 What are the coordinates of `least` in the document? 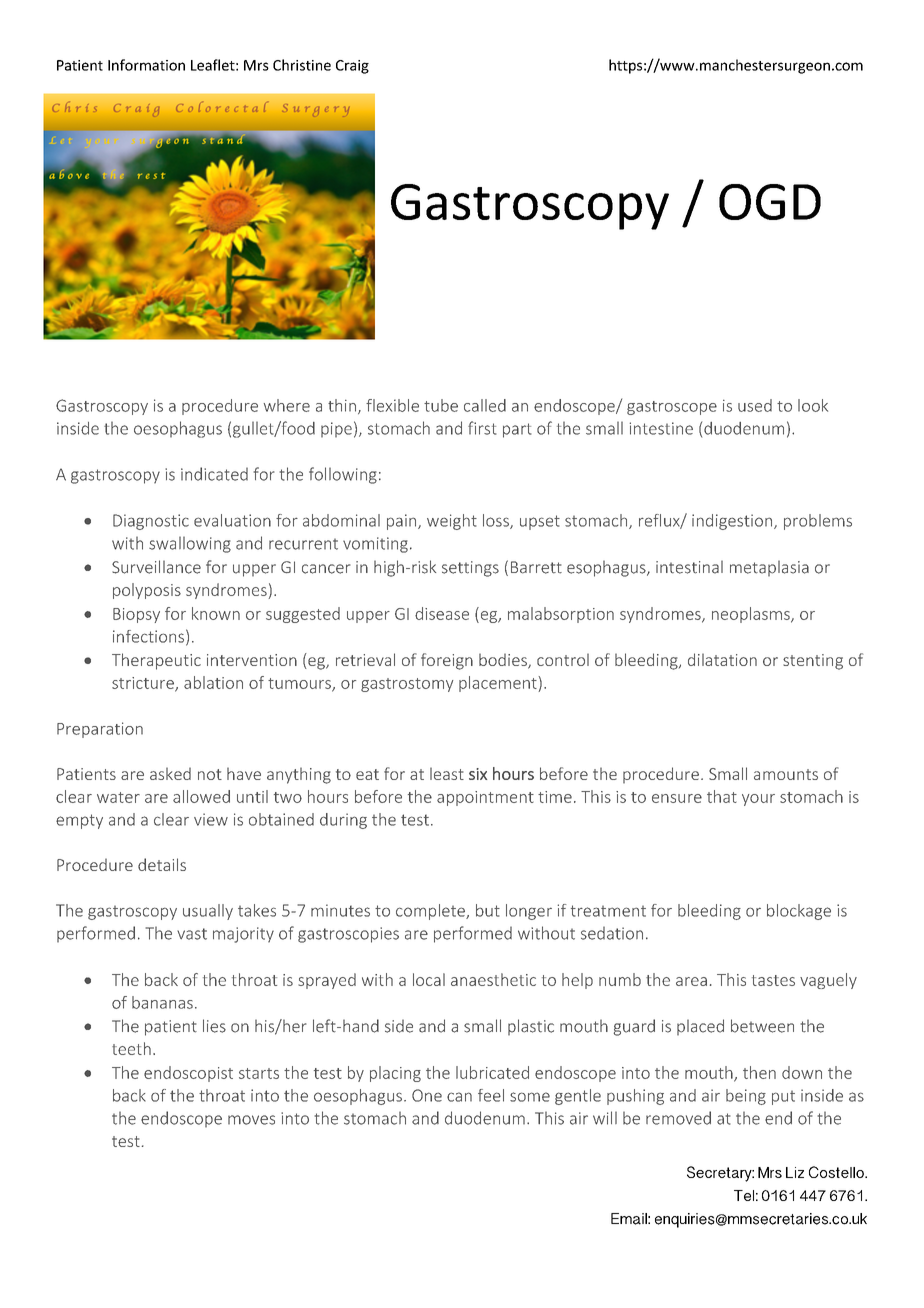 It's located at (447, 773).
